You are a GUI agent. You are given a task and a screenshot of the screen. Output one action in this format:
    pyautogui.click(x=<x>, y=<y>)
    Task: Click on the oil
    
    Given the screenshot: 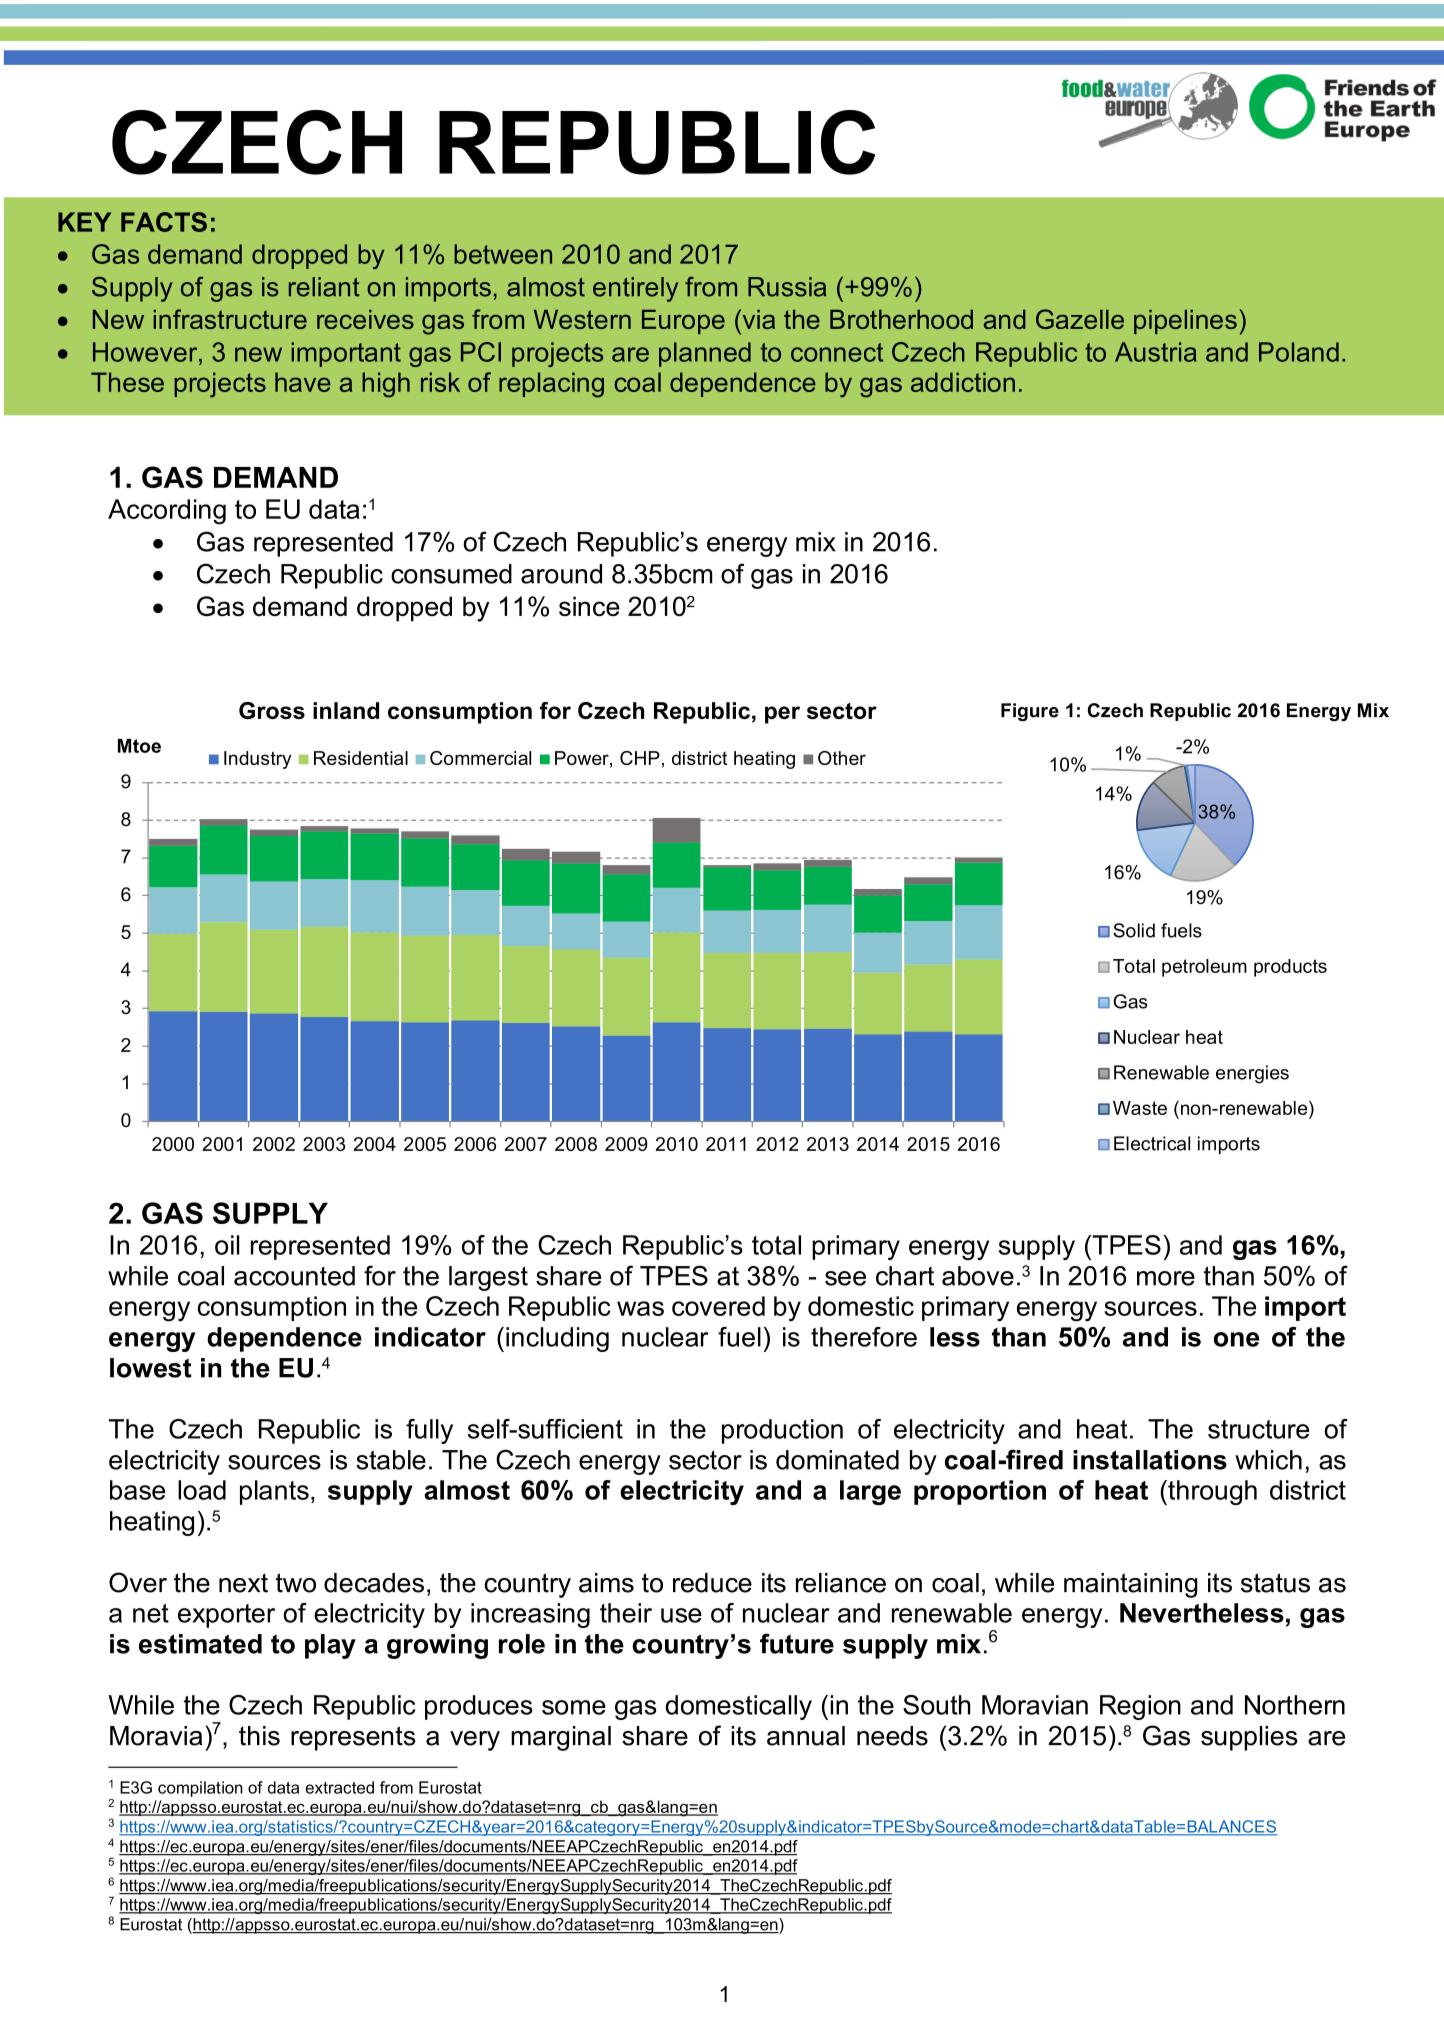 What is the action you would take?
    pyautogui.click(x=227, y=1245)
